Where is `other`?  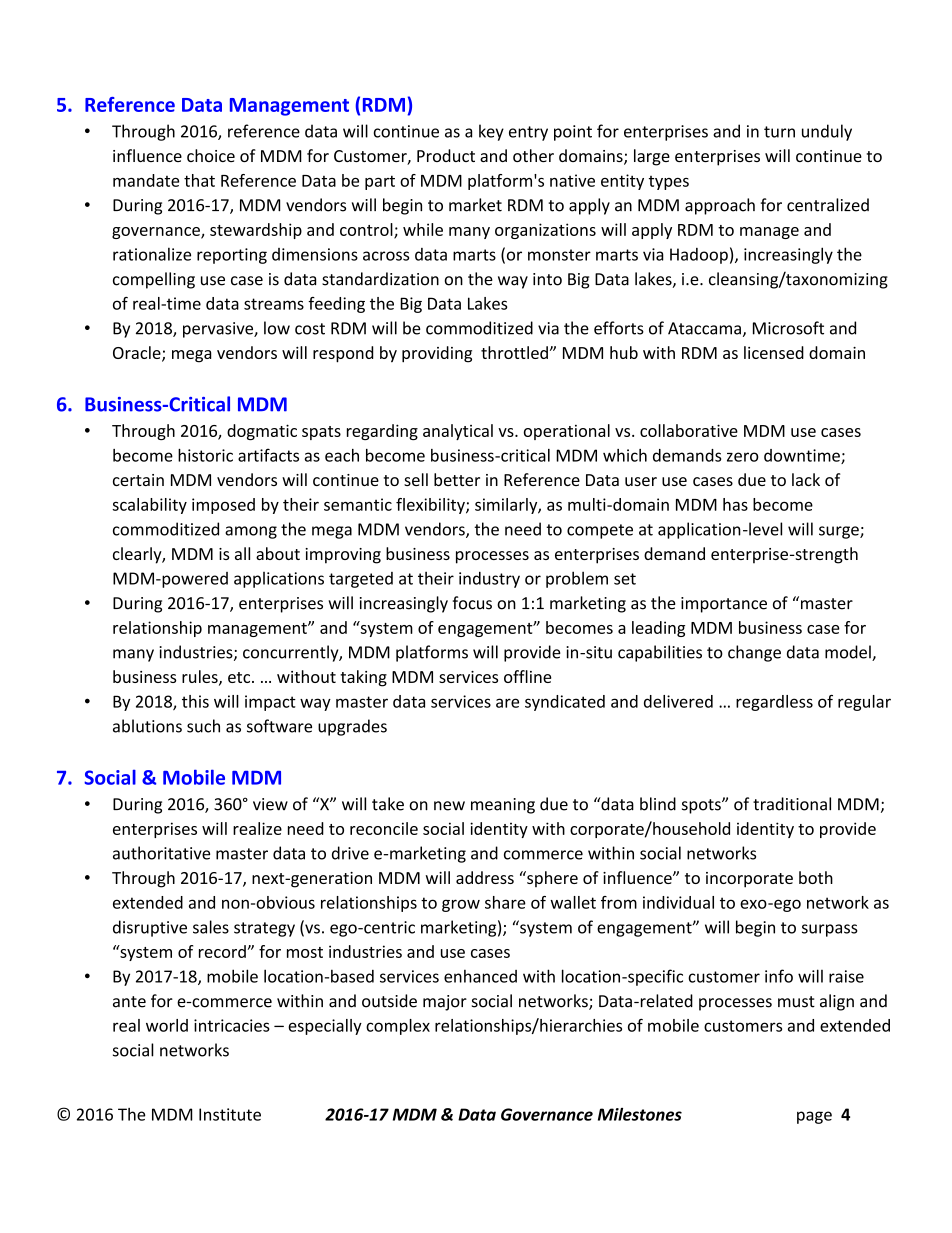
other is located at coordinates (533, 155).
